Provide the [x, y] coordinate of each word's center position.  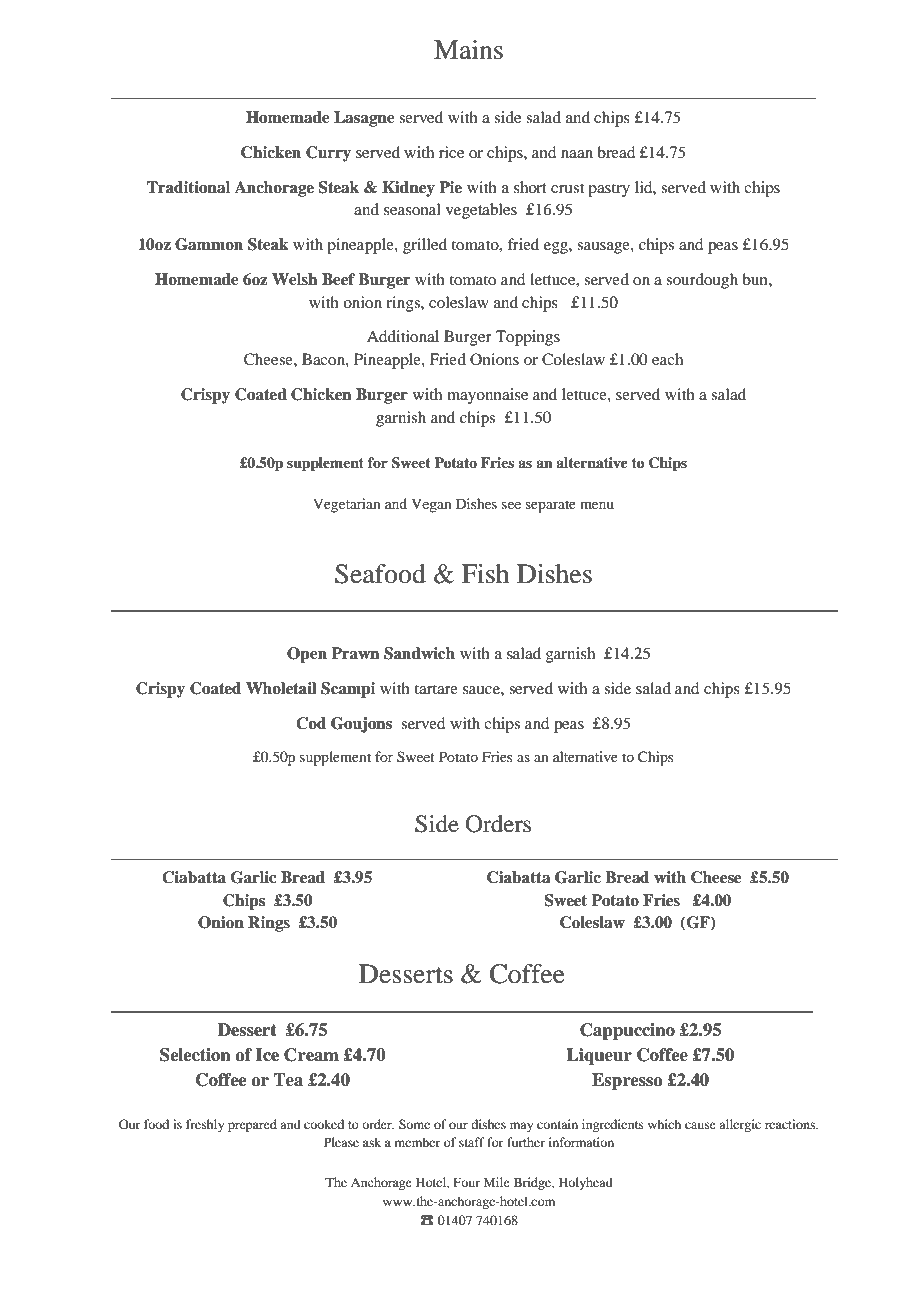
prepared [252, 1125]
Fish [485, 574]
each [667, 359]
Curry [328, 154]
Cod [311, 723]
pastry [609, 190]
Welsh [294, 279]
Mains [468, 50]
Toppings [528, 338]
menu [597, 505]
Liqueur [599, 1056]
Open [307, 655]
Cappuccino [627, 1031]
